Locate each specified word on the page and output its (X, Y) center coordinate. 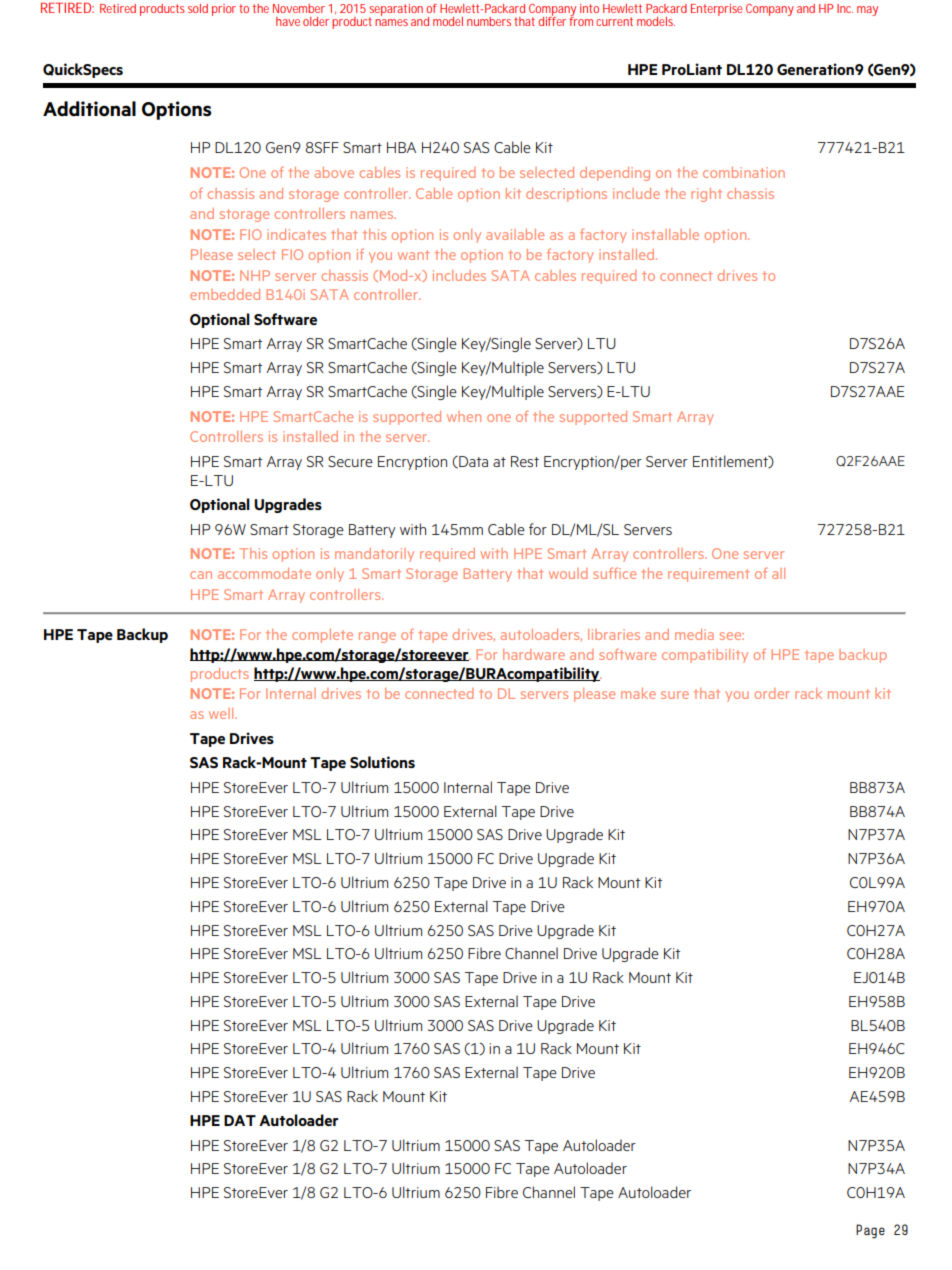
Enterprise (716, 10)
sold (198, 8)
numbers (489, 21)
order (772, 693)
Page (870, 1231)
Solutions (382, 762)
